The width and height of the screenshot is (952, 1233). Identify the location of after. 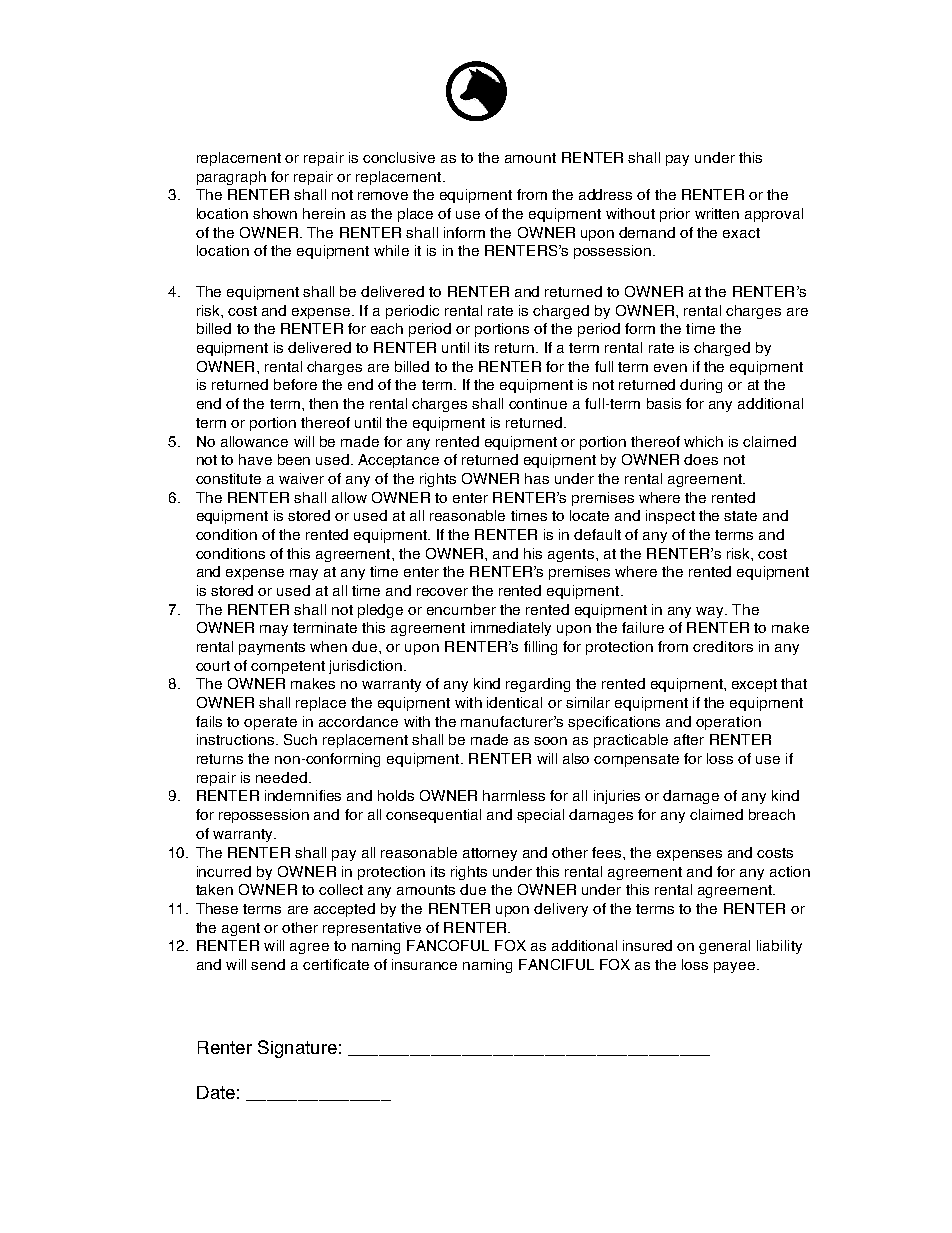
(689, 739).
